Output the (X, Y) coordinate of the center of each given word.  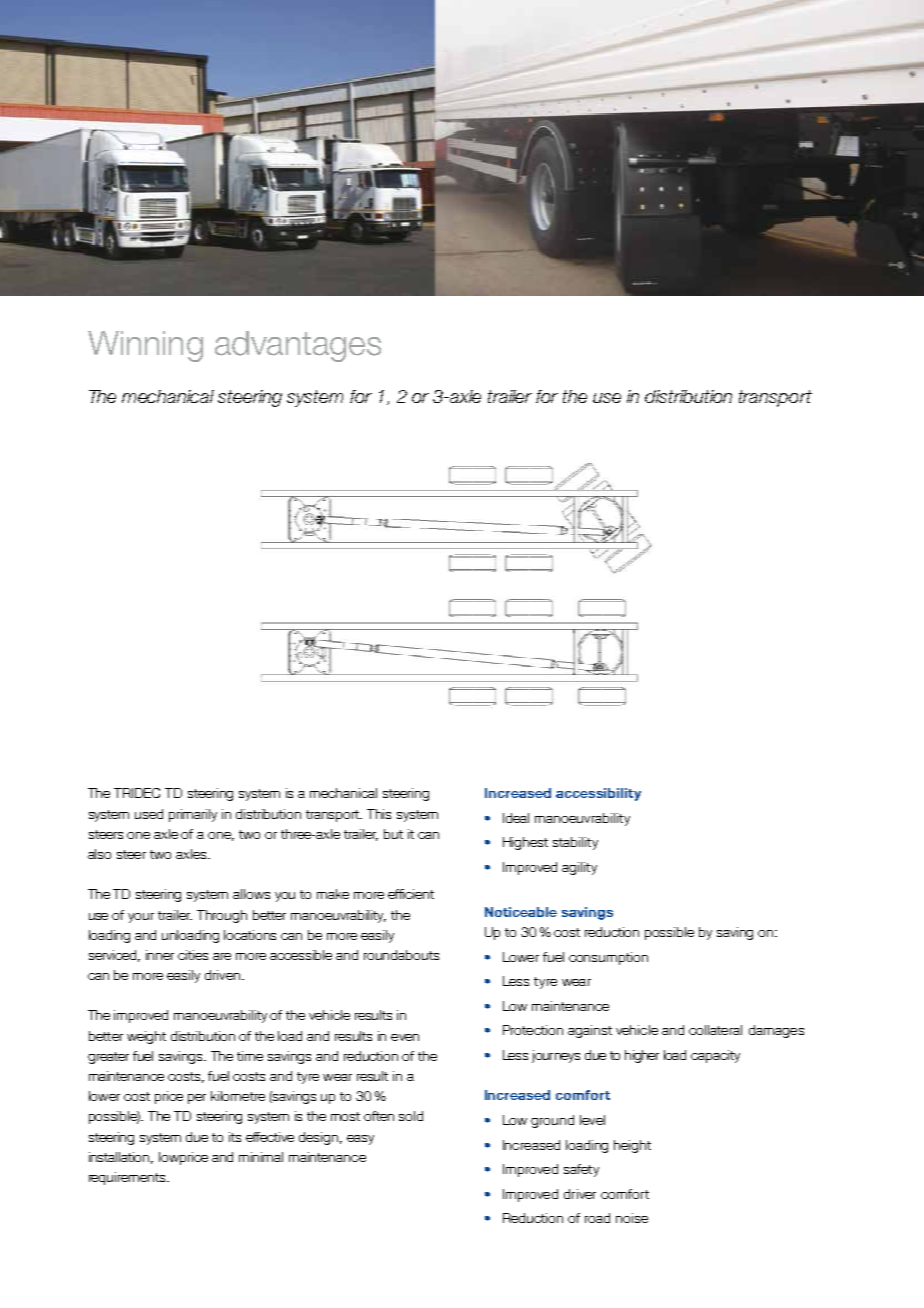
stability (575, 843)
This (379, 814)
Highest (525, 843)
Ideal (516, 818)
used (149, 814)
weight (146, 1037)
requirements (128, 1178)
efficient (411, 894)
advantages (298, 346)
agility (579, 868)
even (405, 1037)
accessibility (598, 794)
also (99, 854)
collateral (715, 1030)
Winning (145, 346)
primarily (193, 815)
